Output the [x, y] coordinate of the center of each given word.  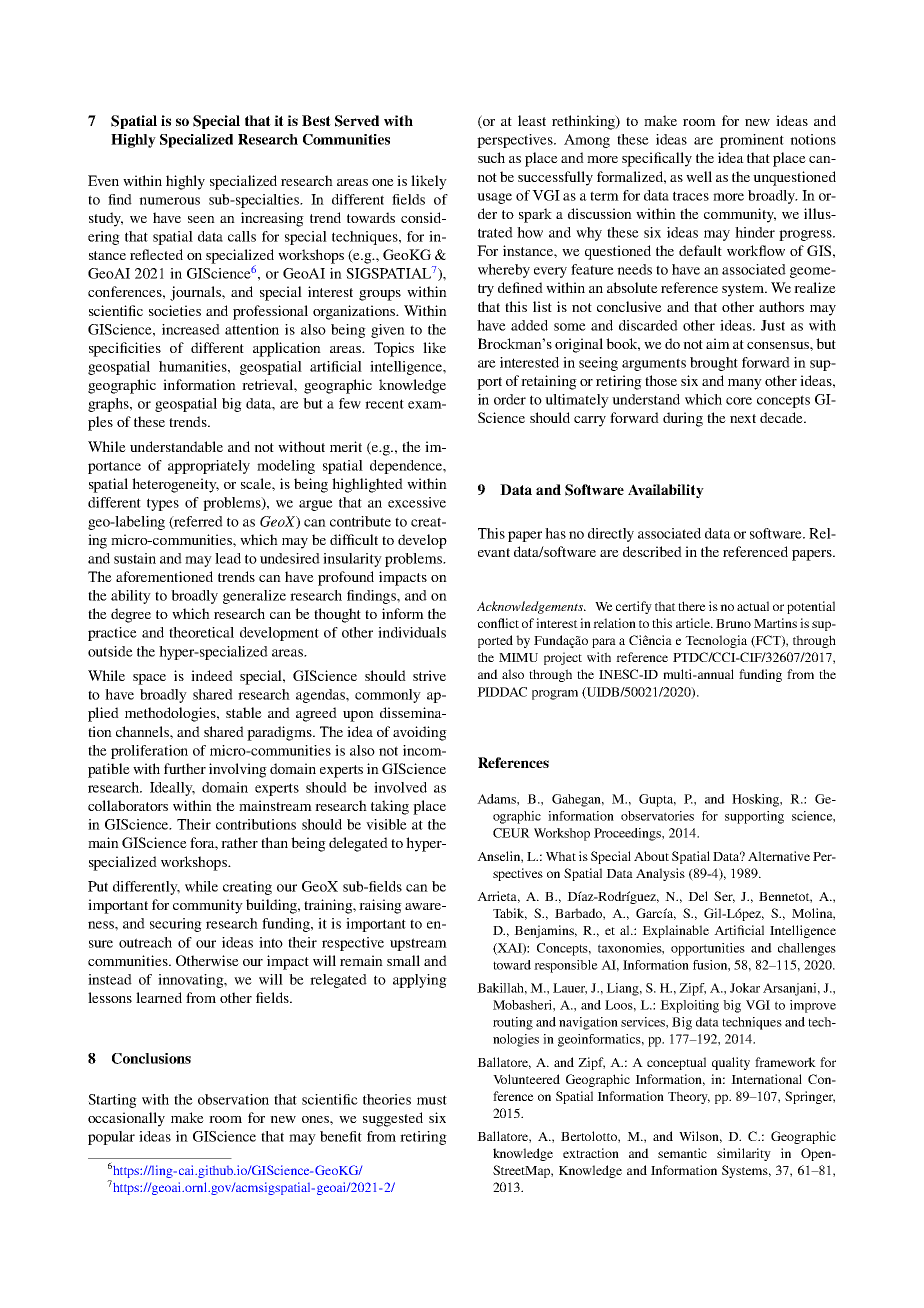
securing [176, 925]
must [432, 1100]
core [739, 401]
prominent [752, 141]
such [491, 157]
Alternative [779, 856]
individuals [412, 632]
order [510, 399]
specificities [125, 349]
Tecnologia [716, 641]
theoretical [201, 632]
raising [380, 906]
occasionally [126, 1119]
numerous [169, 201]
